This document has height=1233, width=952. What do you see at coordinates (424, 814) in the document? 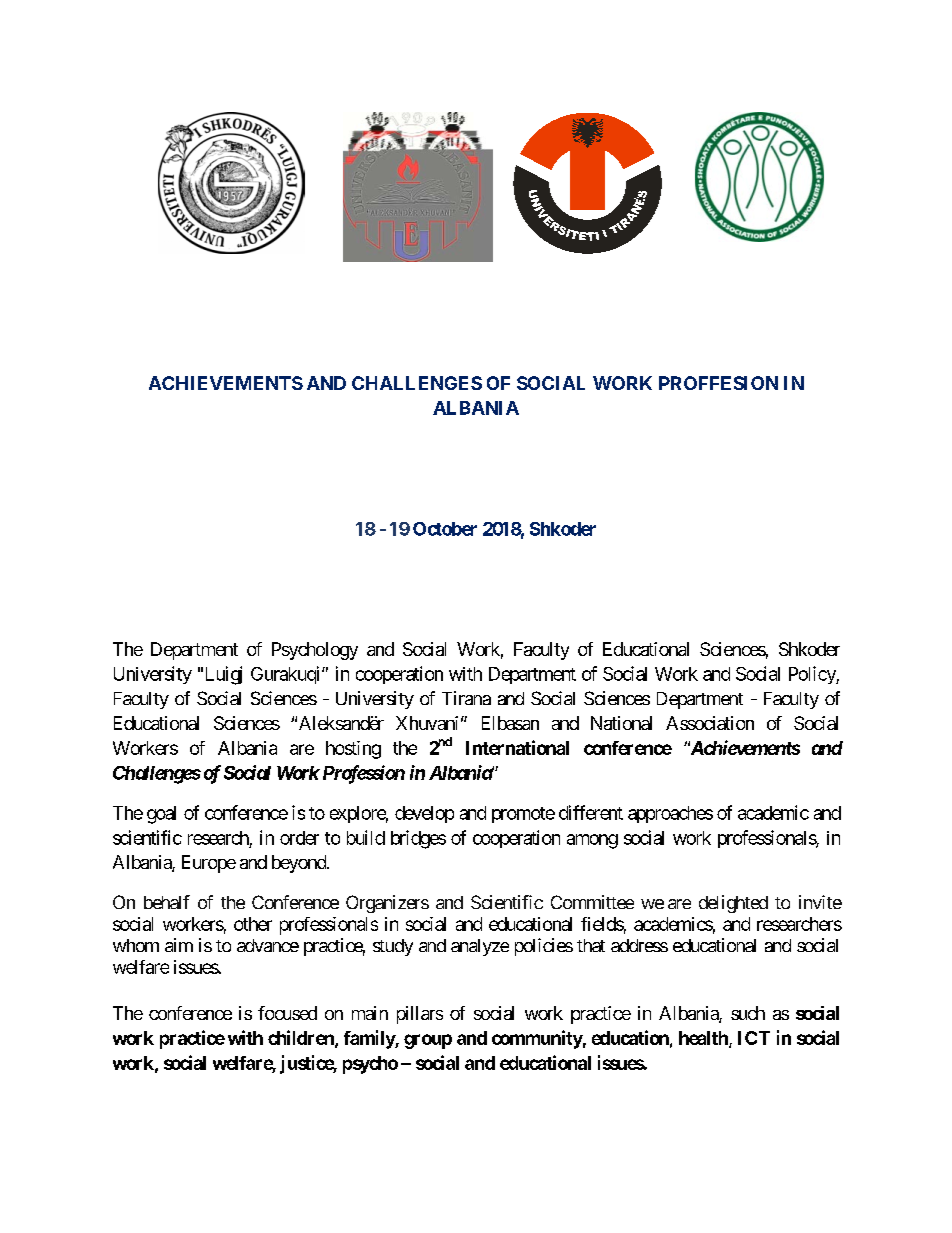
I see `develop` at bounding box center [424, 814].
